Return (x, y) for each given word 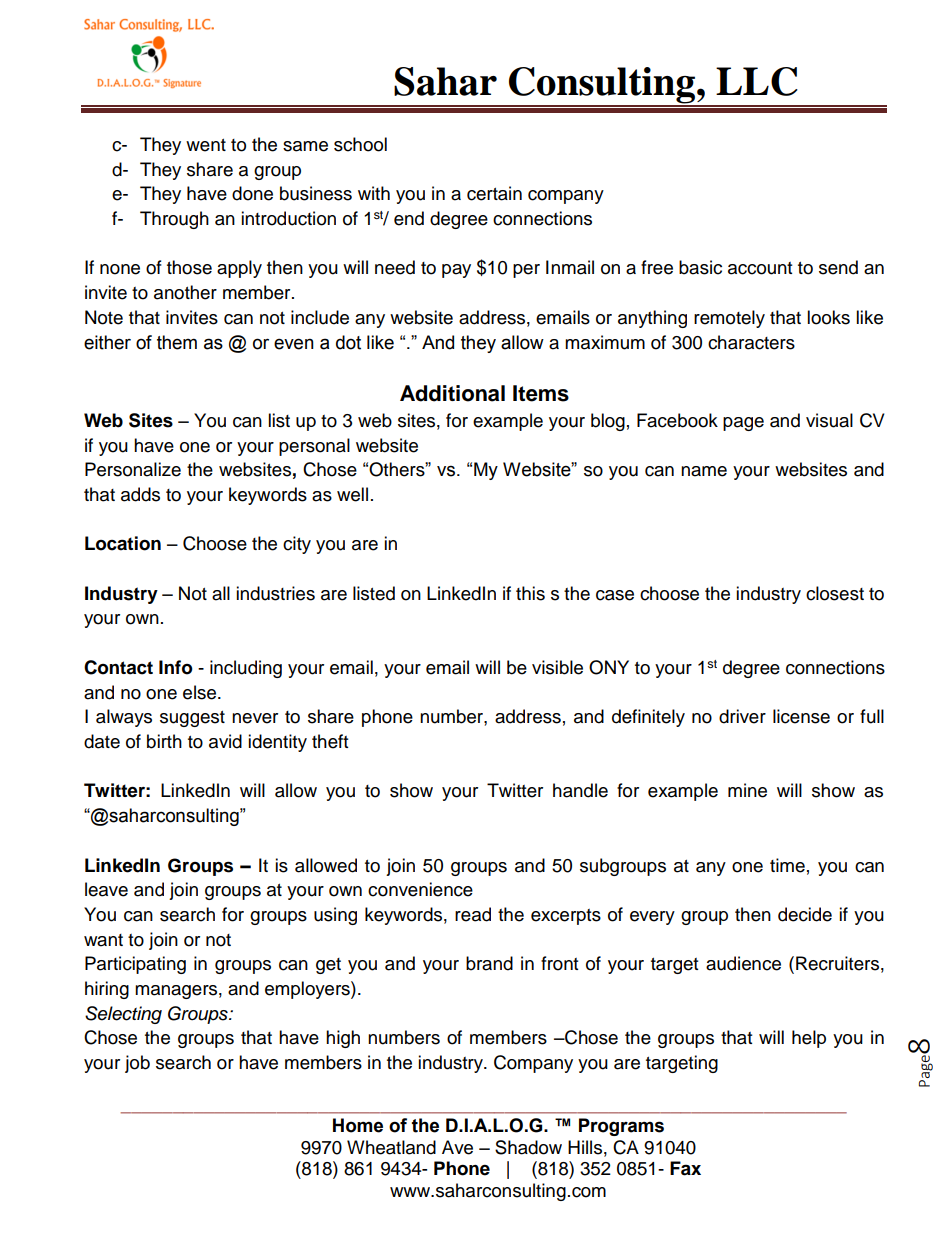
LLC (757, 81)
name (704, 471)
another (185, 292)
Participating (135, 965)
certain (494, 193)
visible (557, 667)
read (473, 914)
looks (828, 317)
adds (140, 494)
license (801, 716)
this (530, 593)
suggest (192, 719)
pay (456, 271)
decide (805, 914)
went (206, 145)
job (137, 1064)
